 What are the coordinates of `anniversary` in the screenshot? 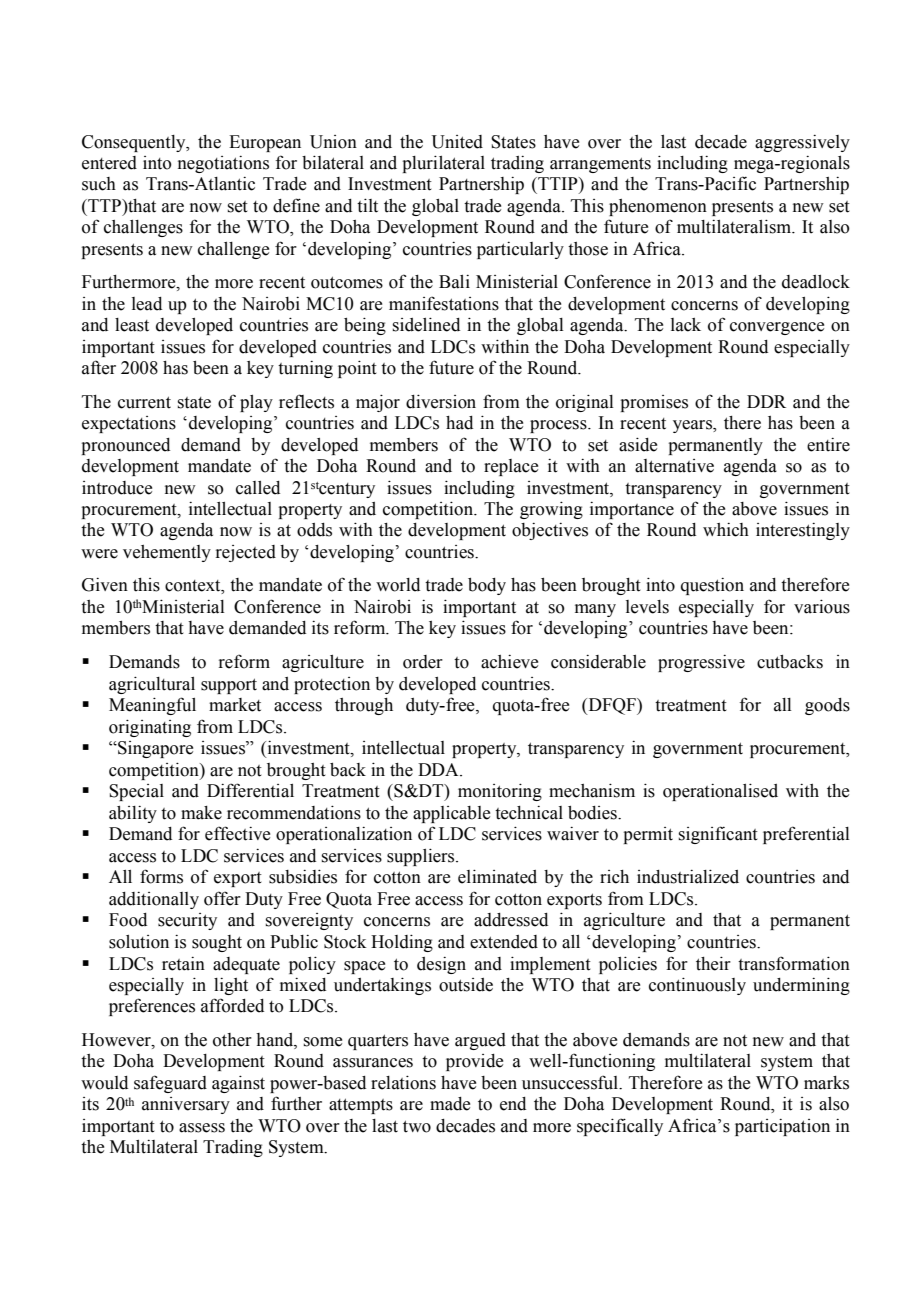 It's located at (186, 1105).
